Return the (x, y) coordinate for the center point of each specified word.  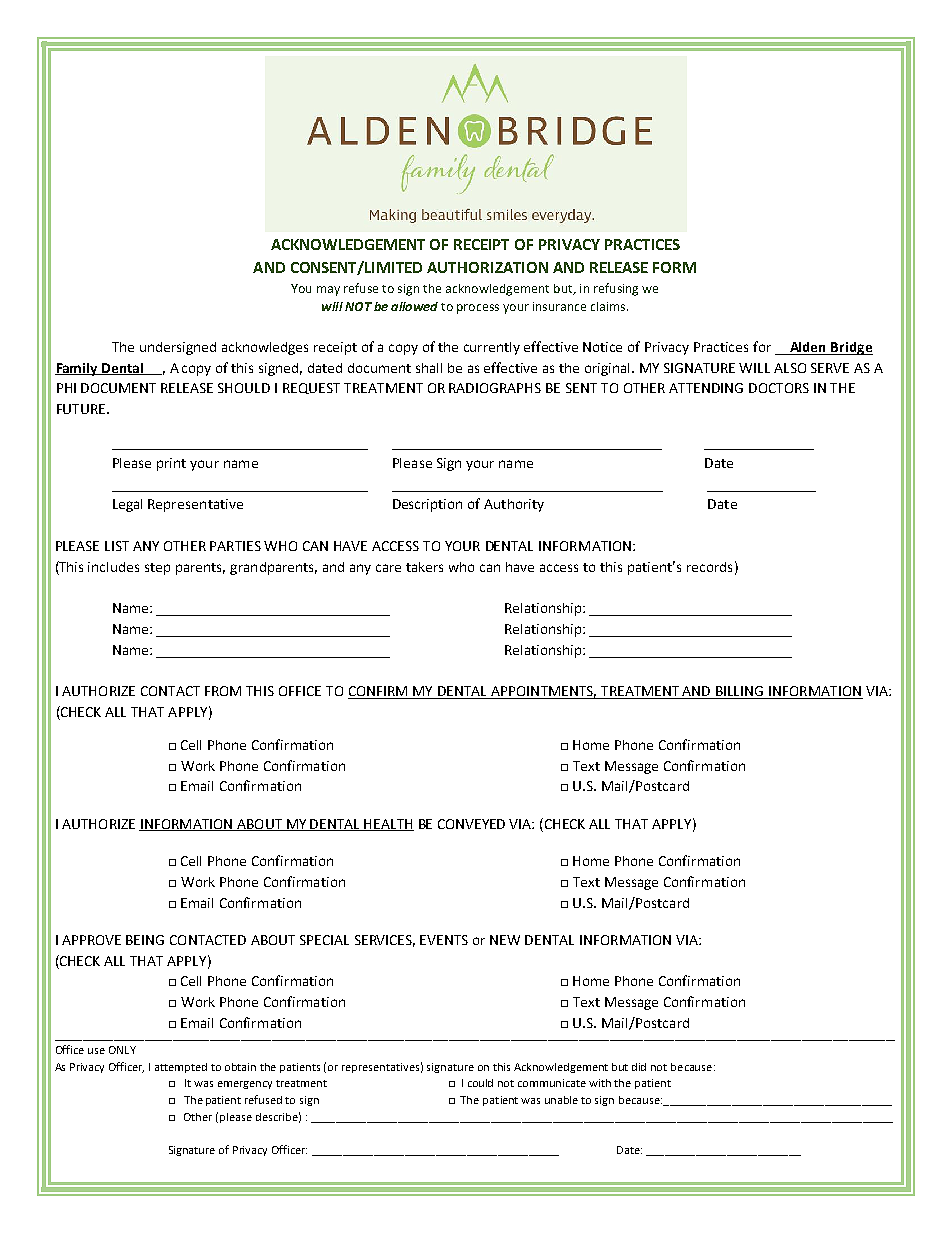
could (480, 1083)
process (478, 309)
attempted (181, 1068)
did (639, 1067)
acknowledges (265, 348)
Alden (808, 348)
